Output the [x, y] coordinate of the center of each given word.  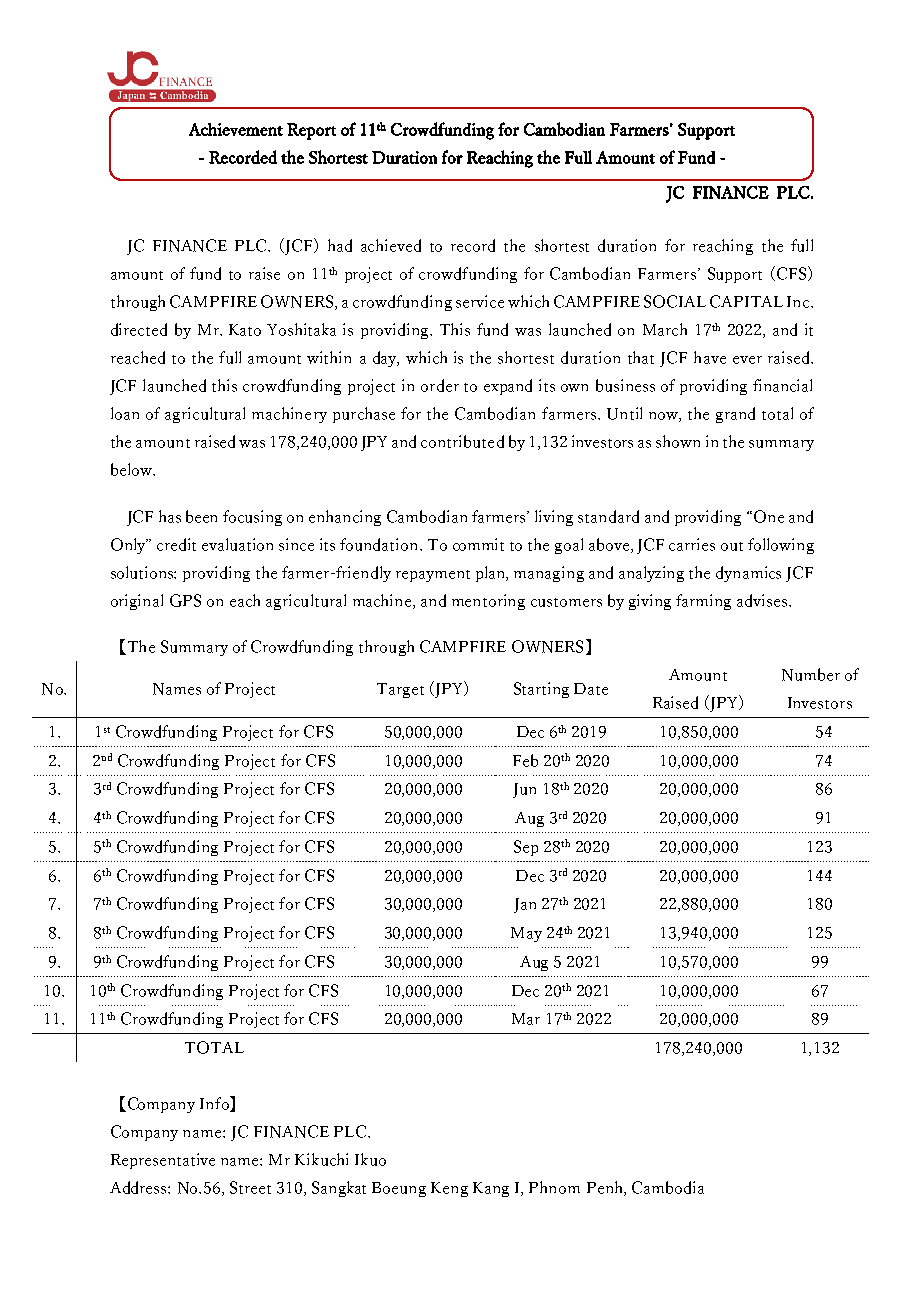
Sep [526, 848]
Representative [163, 1161]
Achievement [236, 129]
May [526, 934]
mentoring [488, 602]
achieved [391, 245]
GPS [185, 600]
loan [125, 413]
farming [703, 602]
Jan [525, 905]
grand [735, 415]
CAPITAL [746, 301]
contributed [462, 441]
